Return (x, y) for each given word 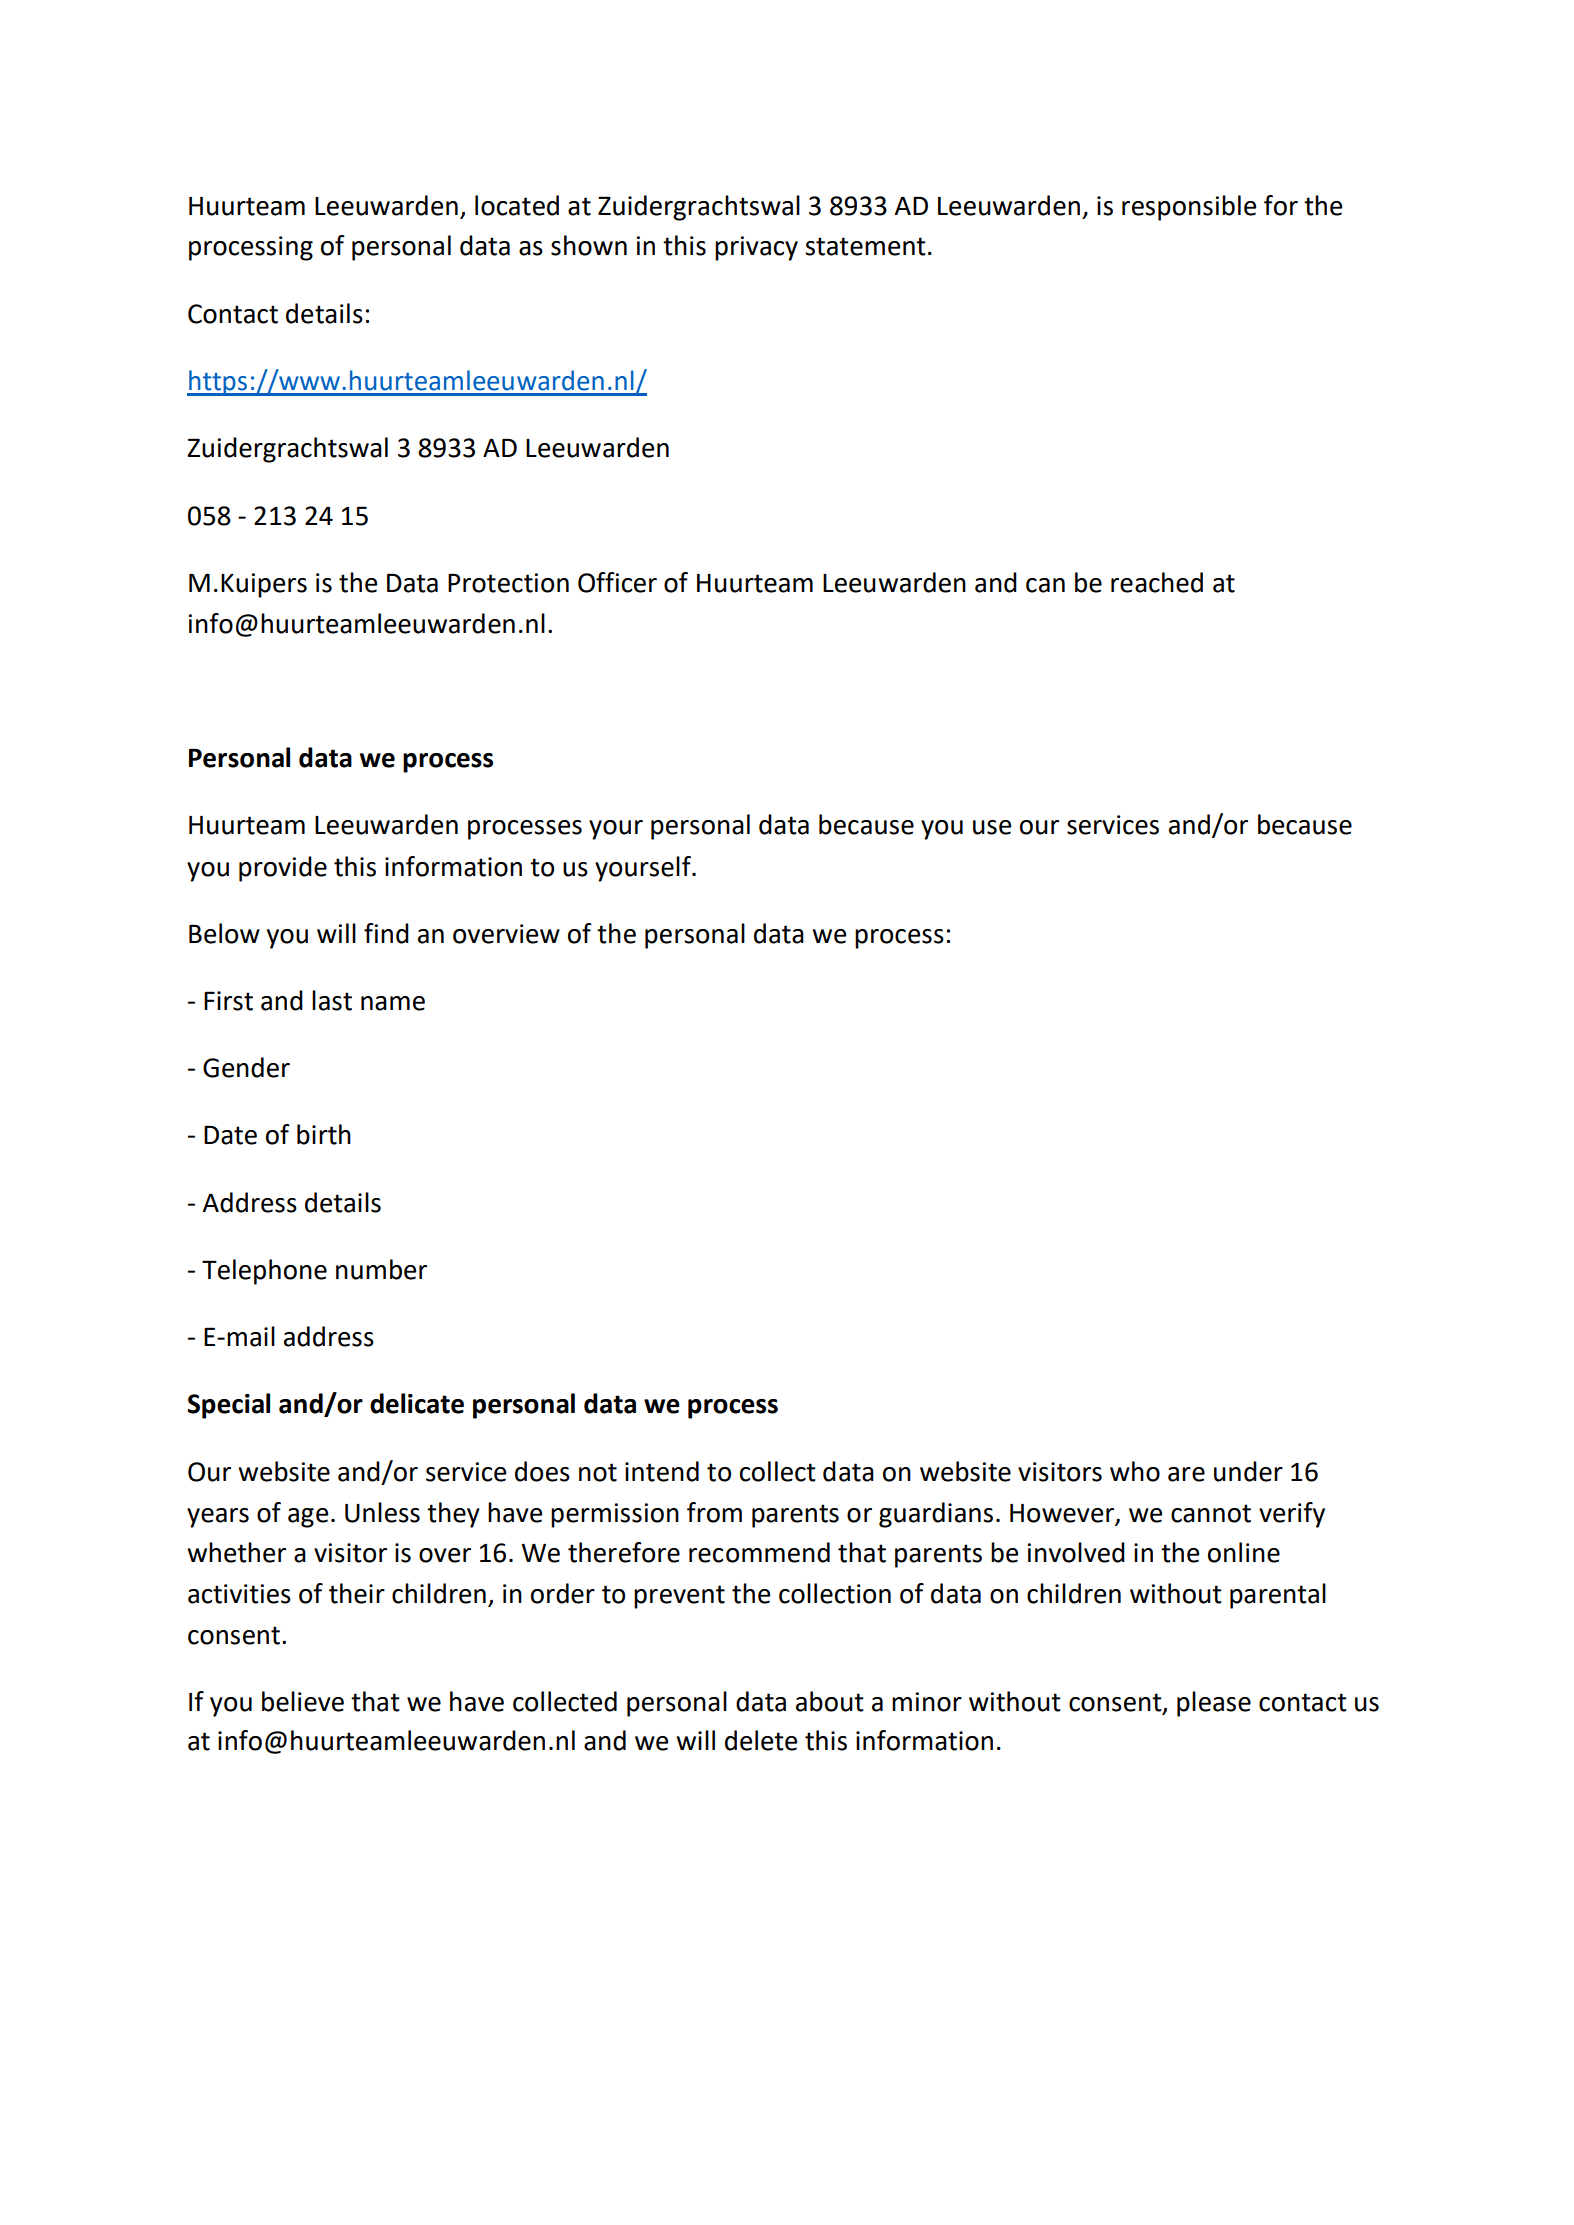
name (393, 1003)
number (381, 1269)
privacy (756, 248)
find (386, 933)
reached (1157, 582)
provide (283, 869)
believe (303, 1701)
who (1135, 1471)
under (1248, 1471)
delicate (417, 1403)
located (517, 205)
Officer (617, 582)
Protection (508, 583)
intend (662, 1471)
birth (324, 1134)
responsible (1189, 208)
